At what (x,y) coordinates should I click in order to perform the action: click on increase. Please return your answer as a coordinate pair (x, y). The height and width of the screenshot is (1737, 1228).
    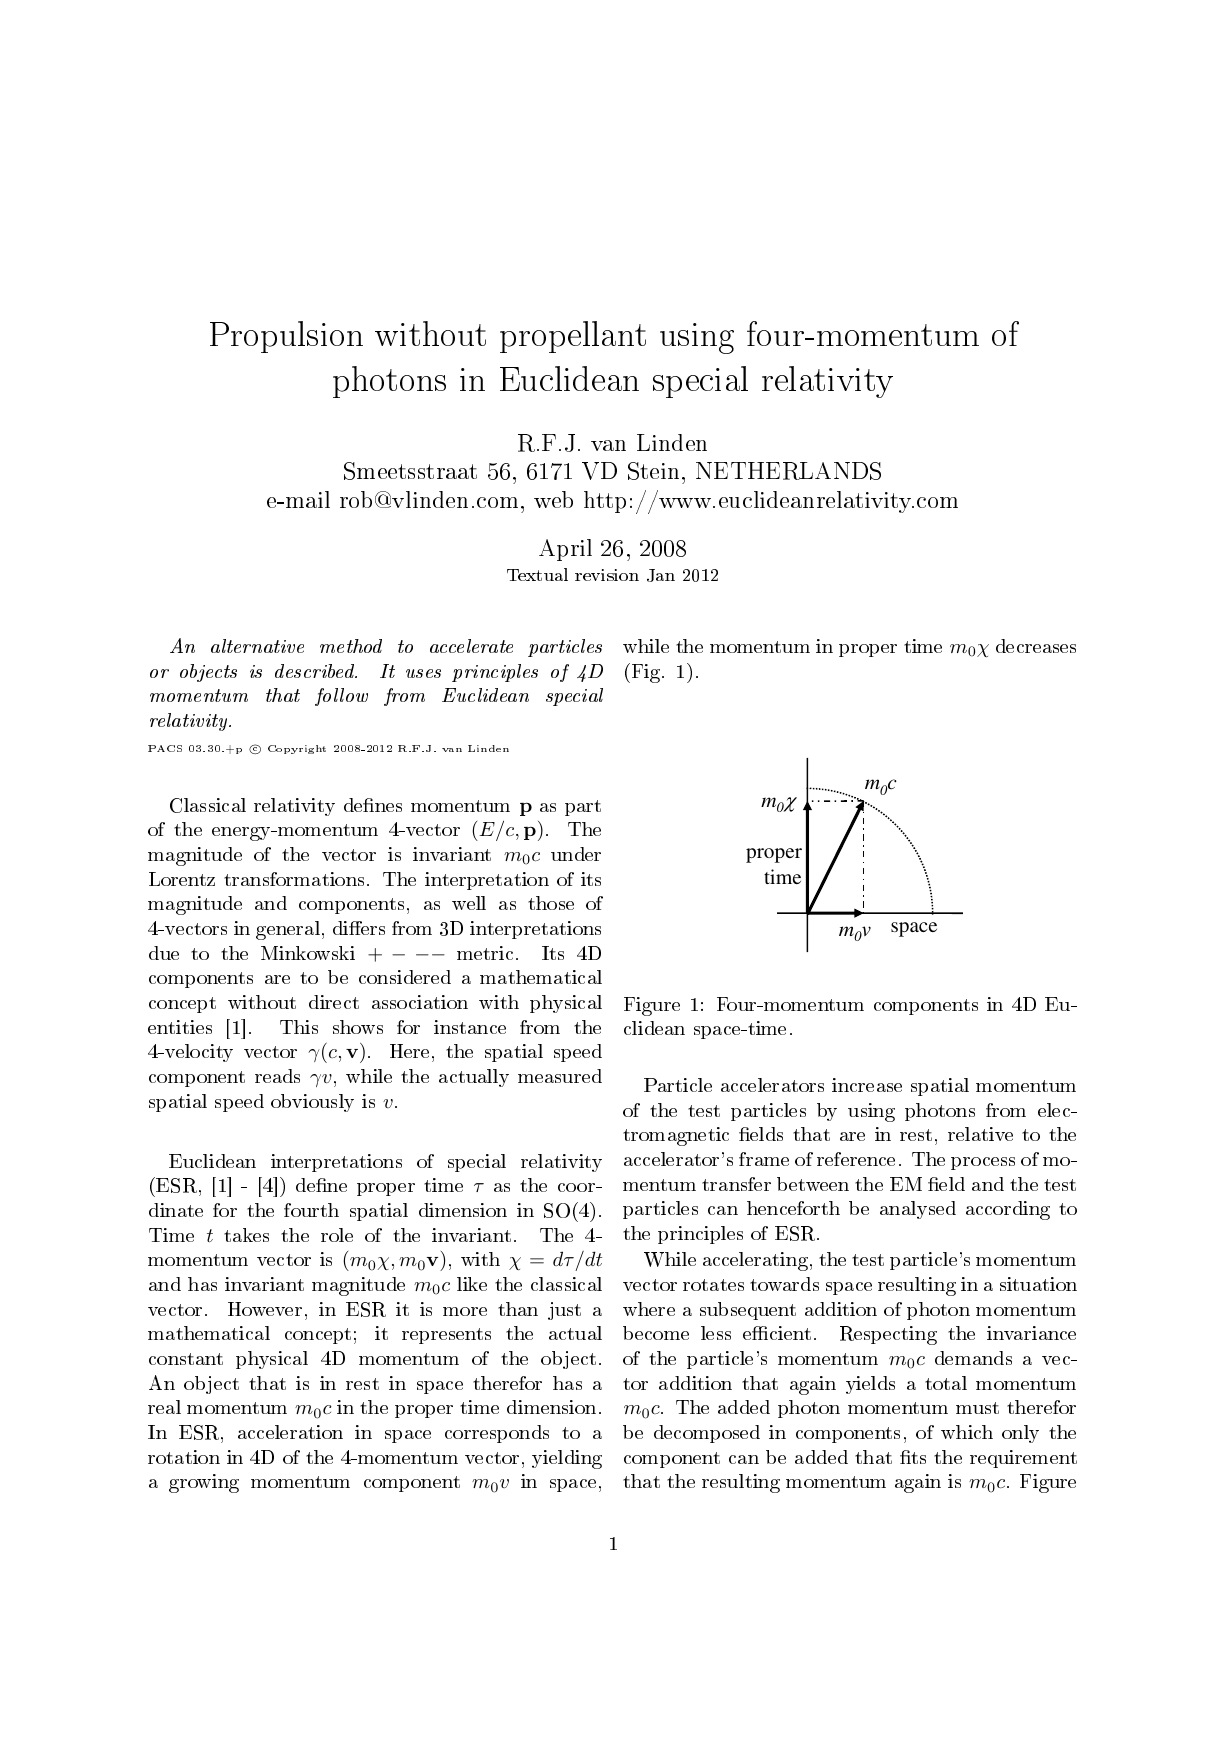
    Looking at the image, I should click on (867, 1085).
